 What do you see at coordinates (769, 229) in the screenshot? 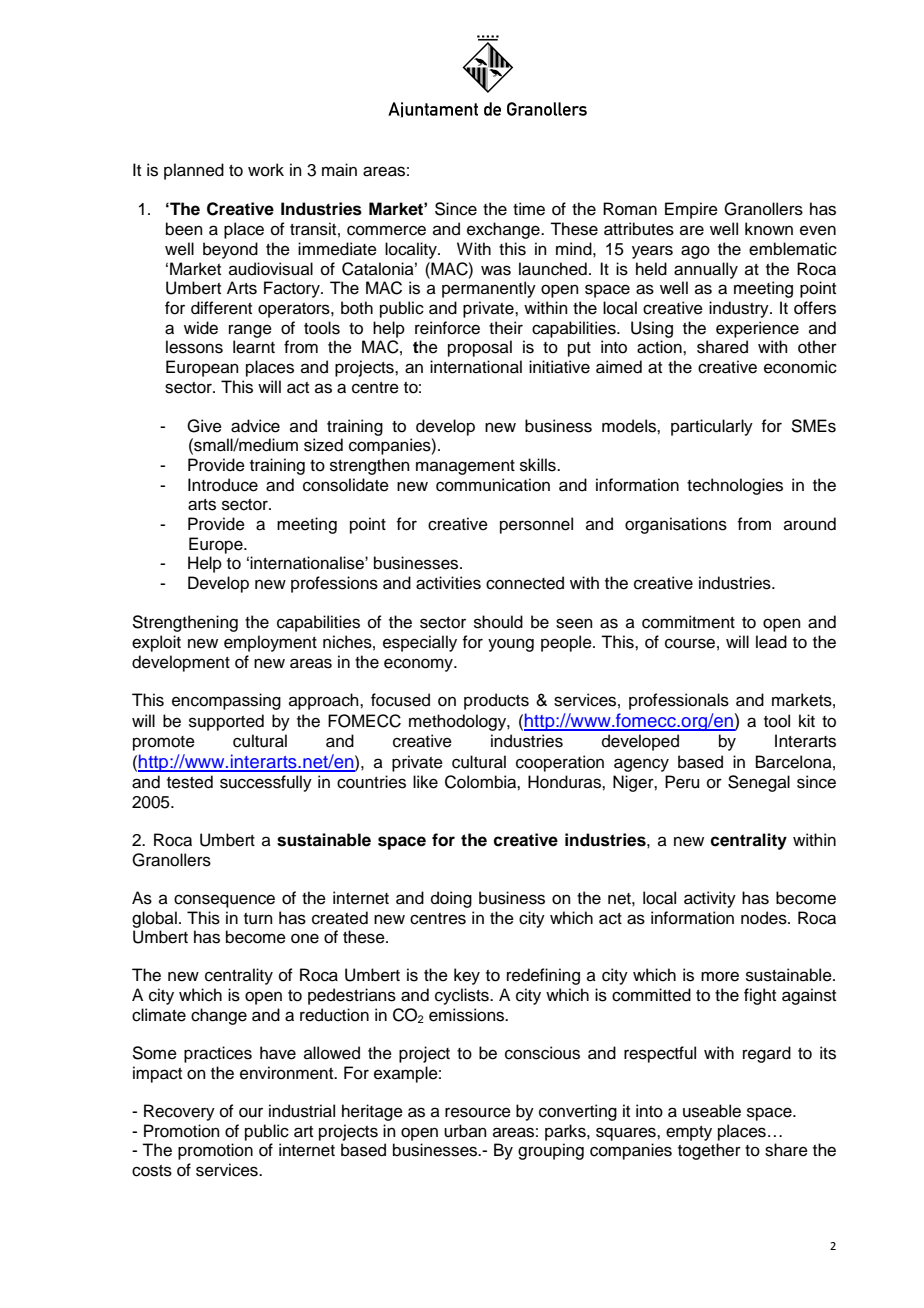
I see `known` at bounding box center [769, 229].
